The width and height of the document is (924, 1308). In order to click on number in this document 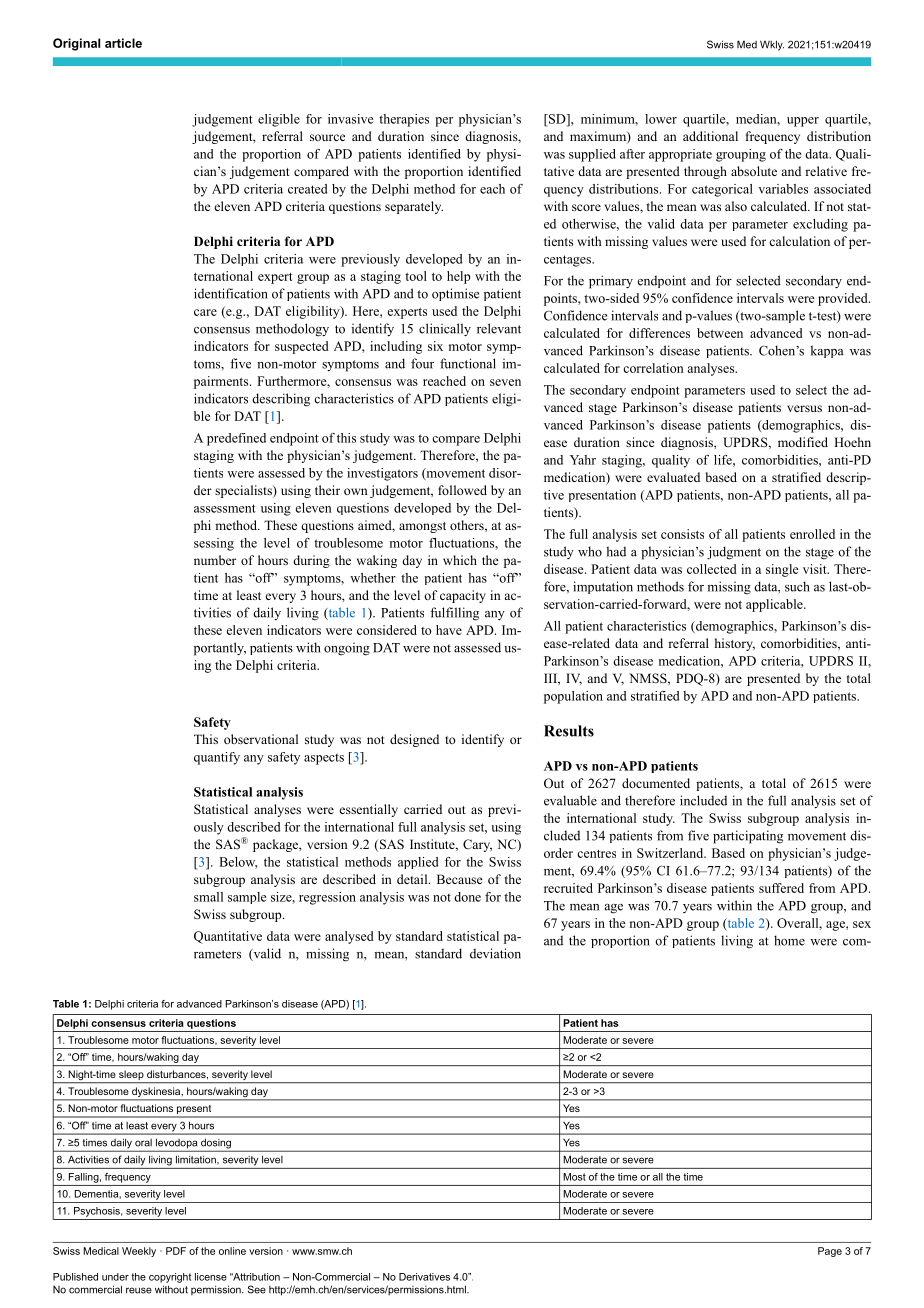, I will do `click(215, 560)`.
